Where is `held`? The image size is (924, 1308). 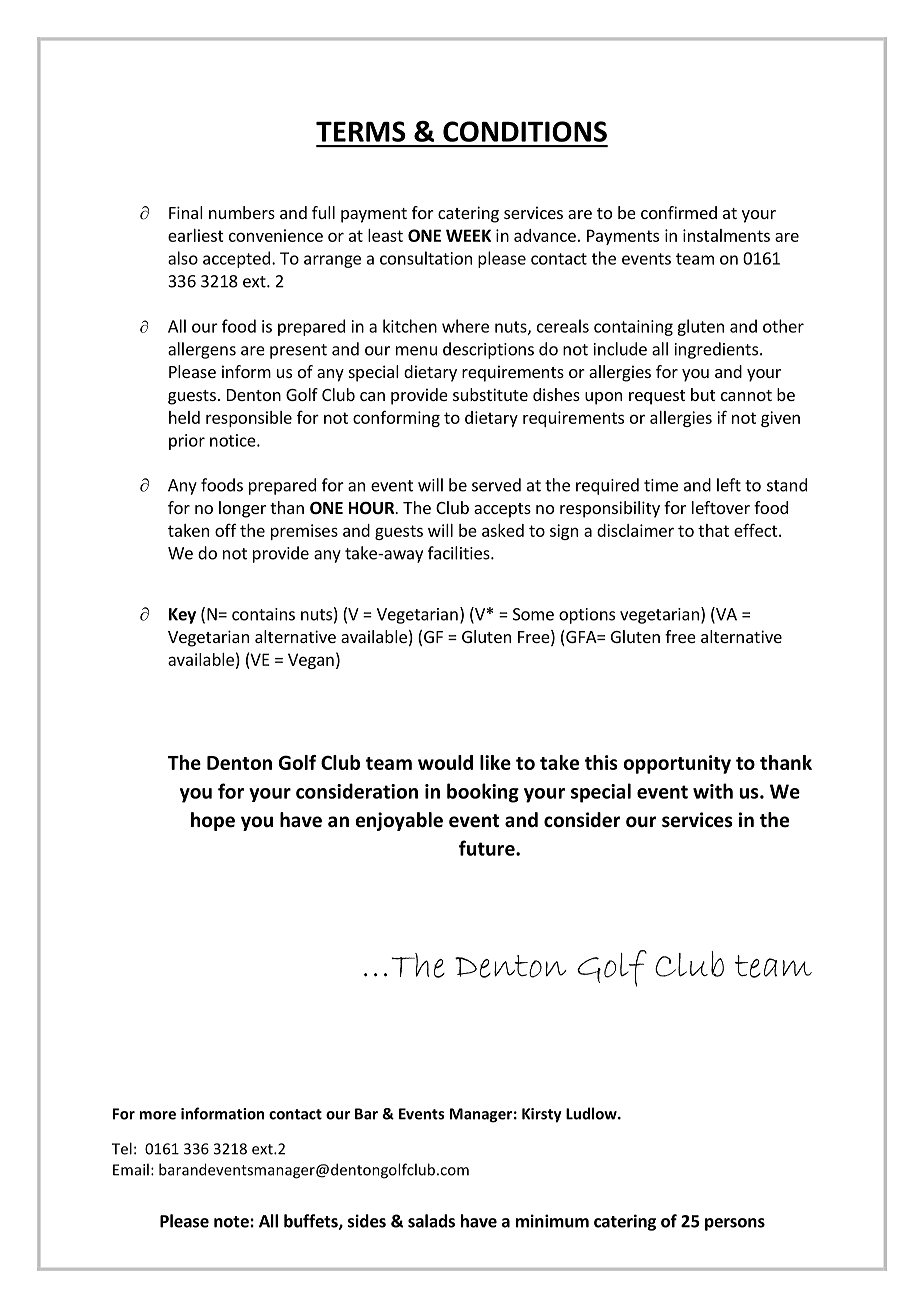 held is located at coordinates (184, 417).
